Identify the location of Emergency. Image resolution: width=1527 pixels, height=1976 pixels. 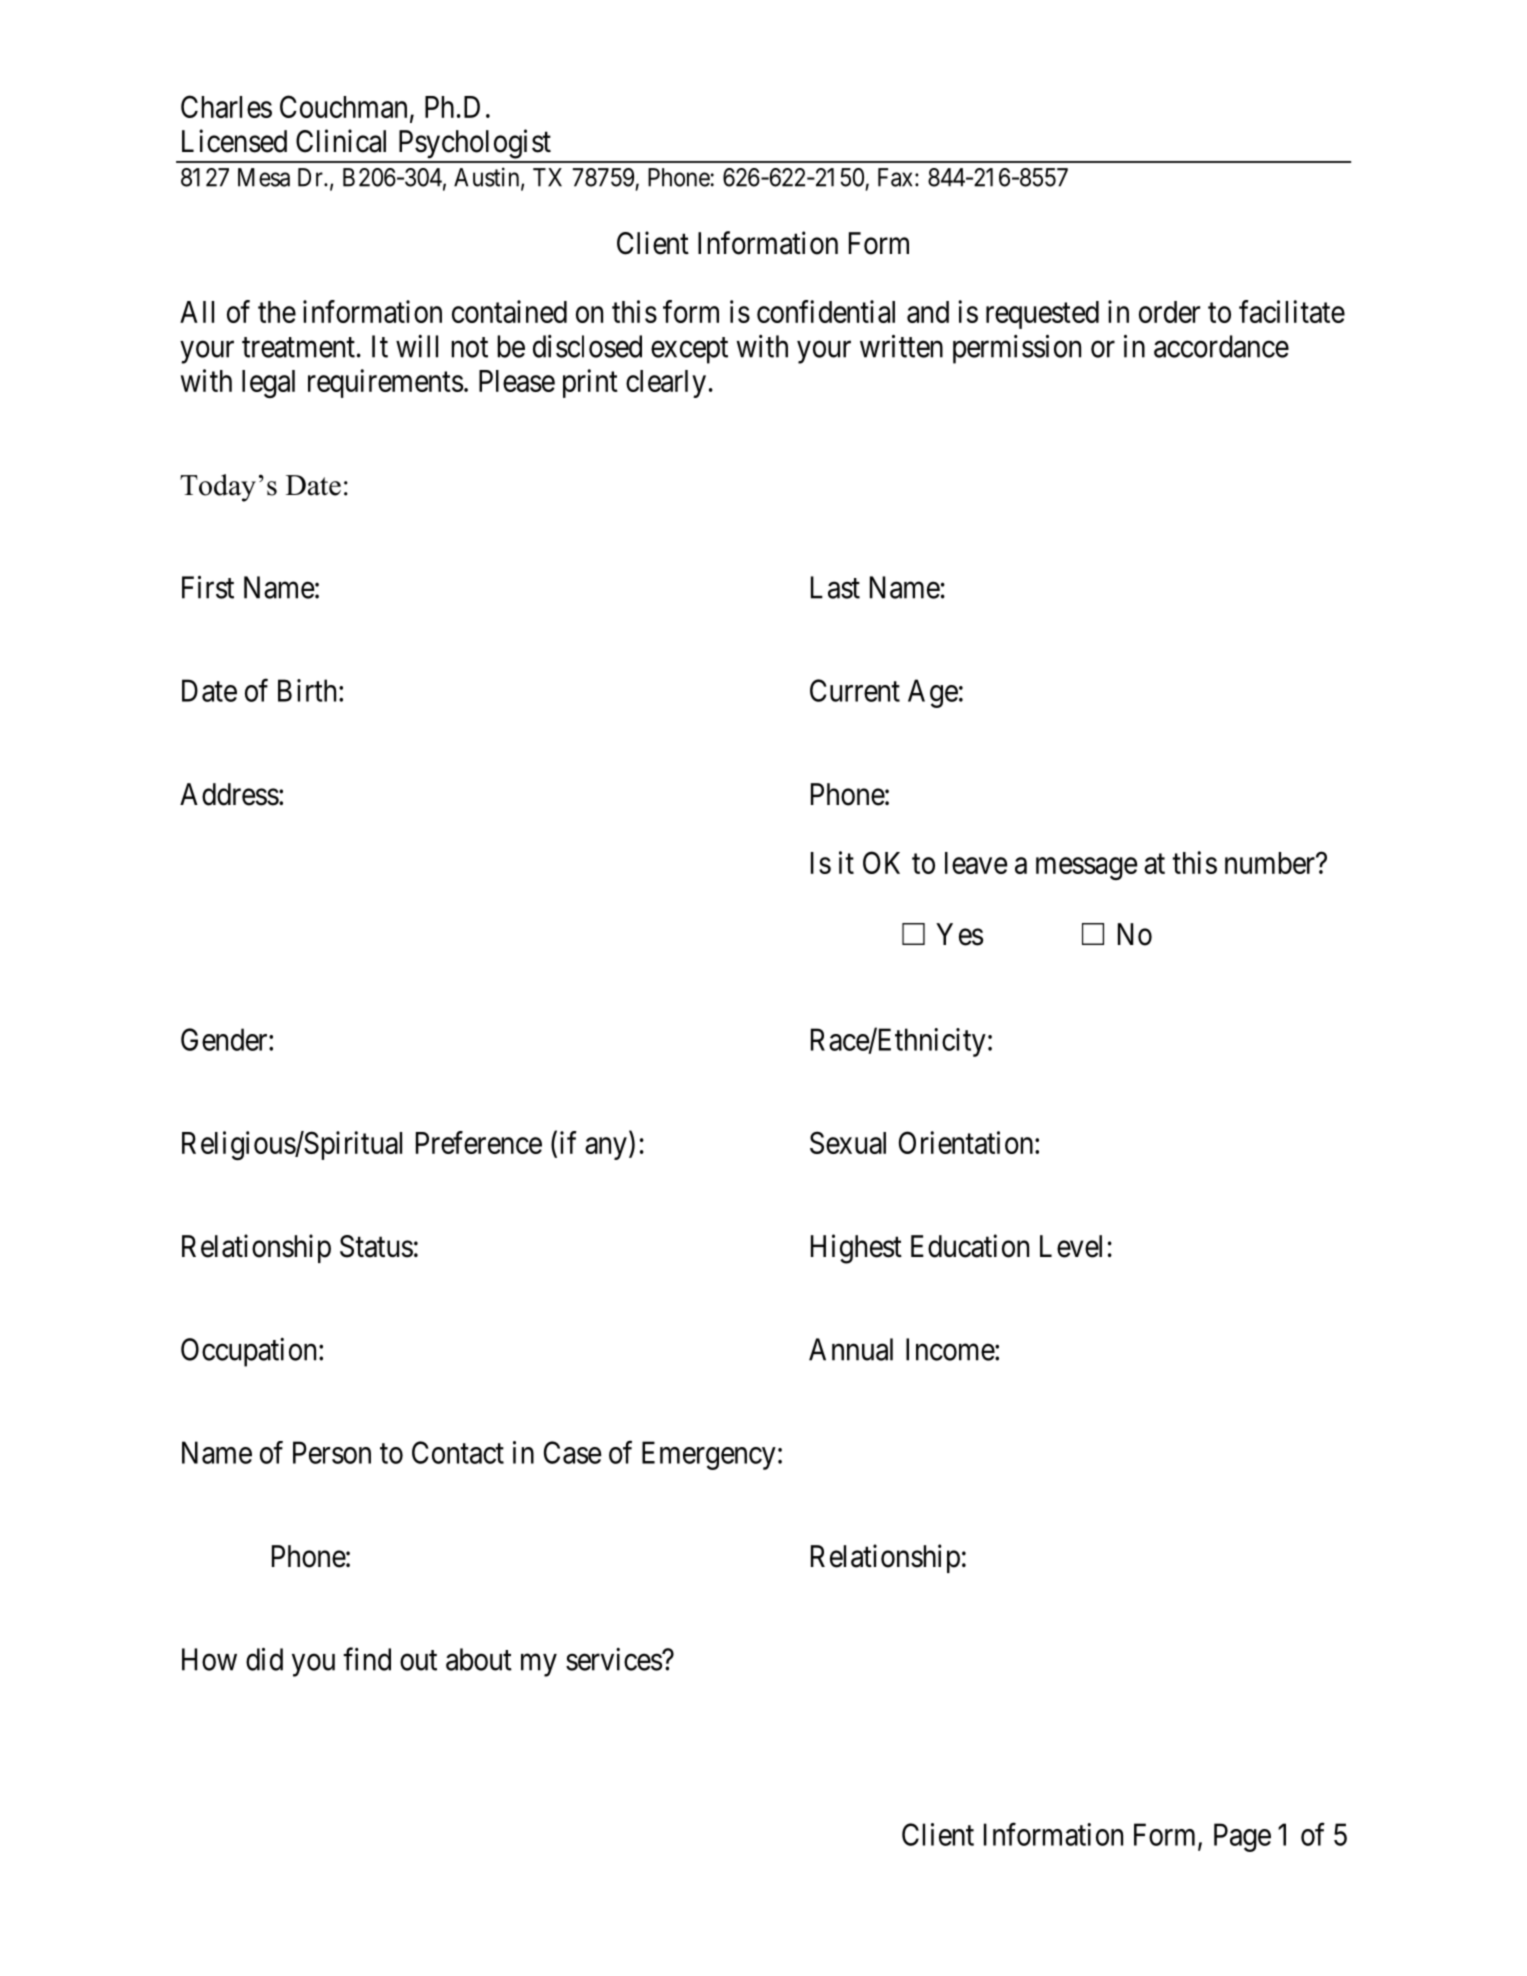
(709, 1455).
